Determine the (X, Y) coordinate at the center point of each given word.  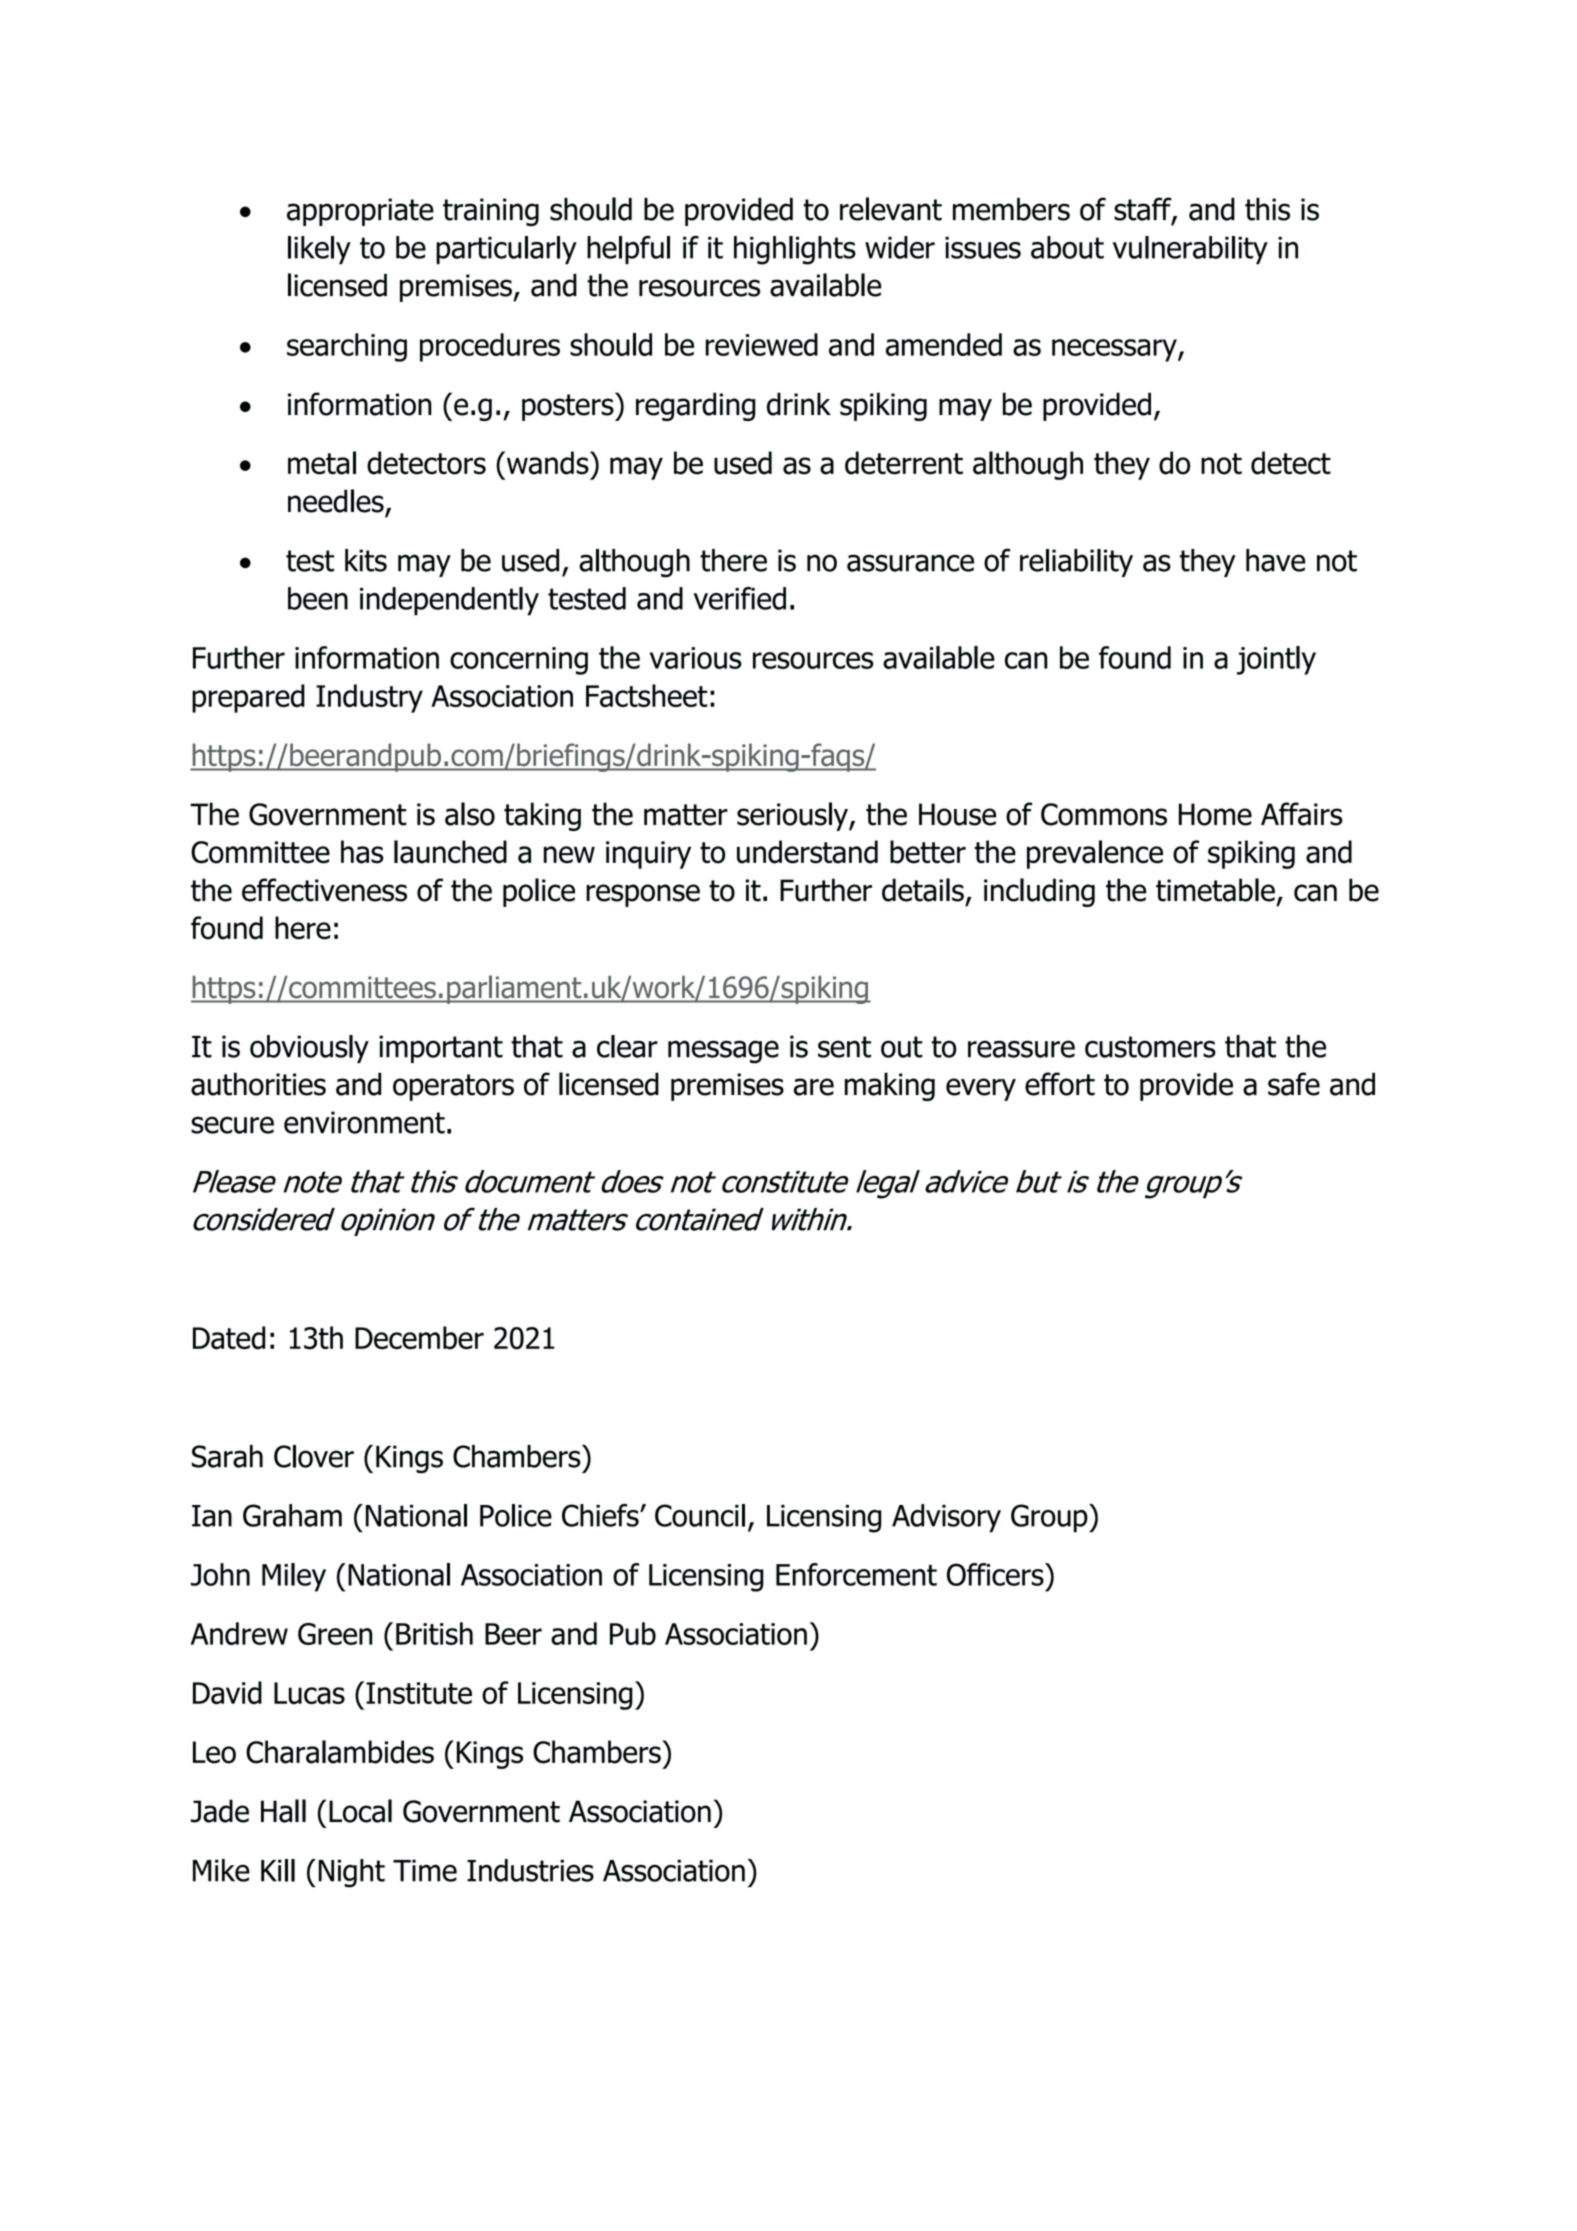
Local (360, 1811)
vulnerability (1190, 250)
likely (319, 250)
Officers (996, 1574)
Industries (530, 1870)
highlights (795, 250)
